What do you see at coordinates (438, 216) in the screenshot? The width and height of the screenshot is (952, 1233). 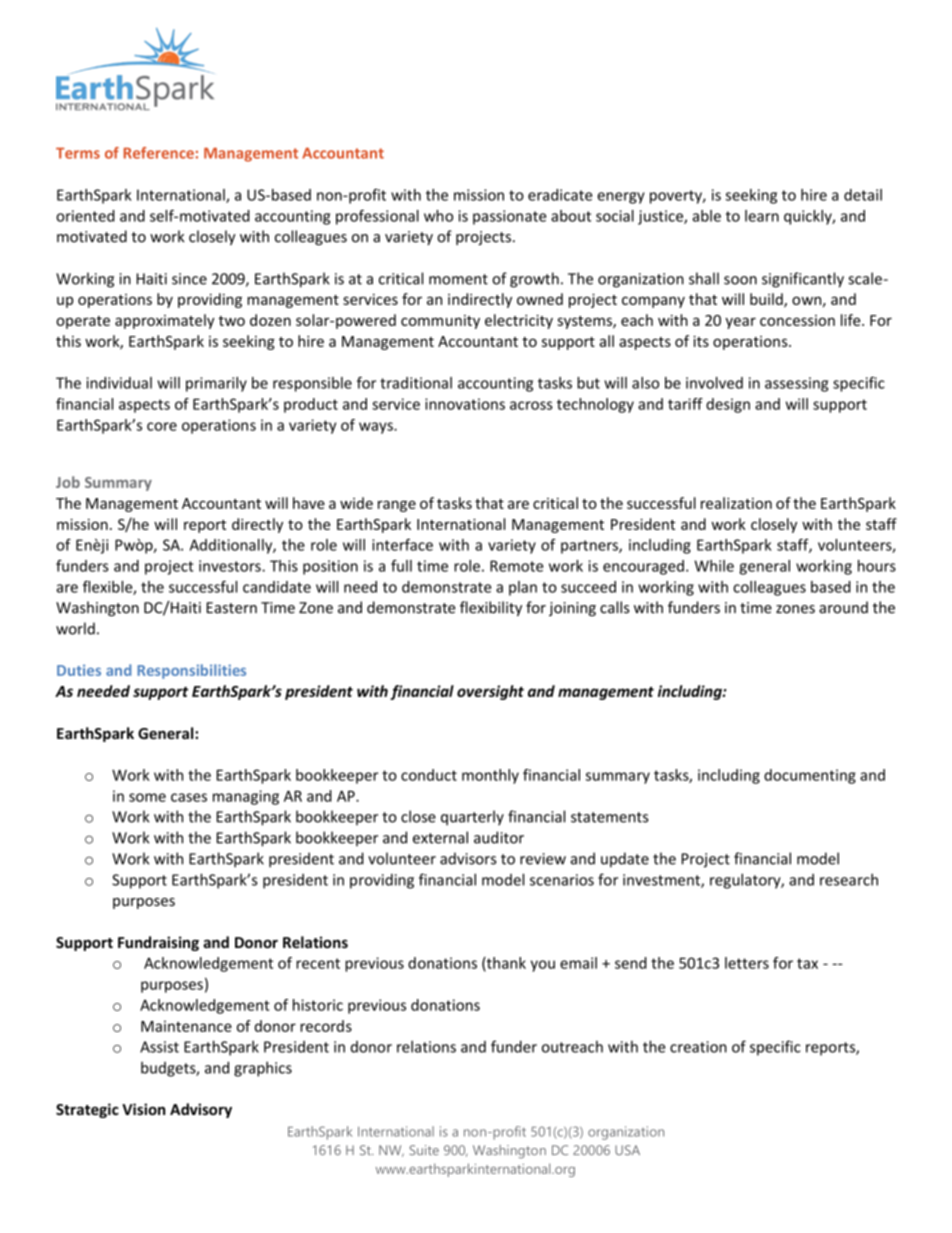 I see `who` at bounding box center [438, 216].
